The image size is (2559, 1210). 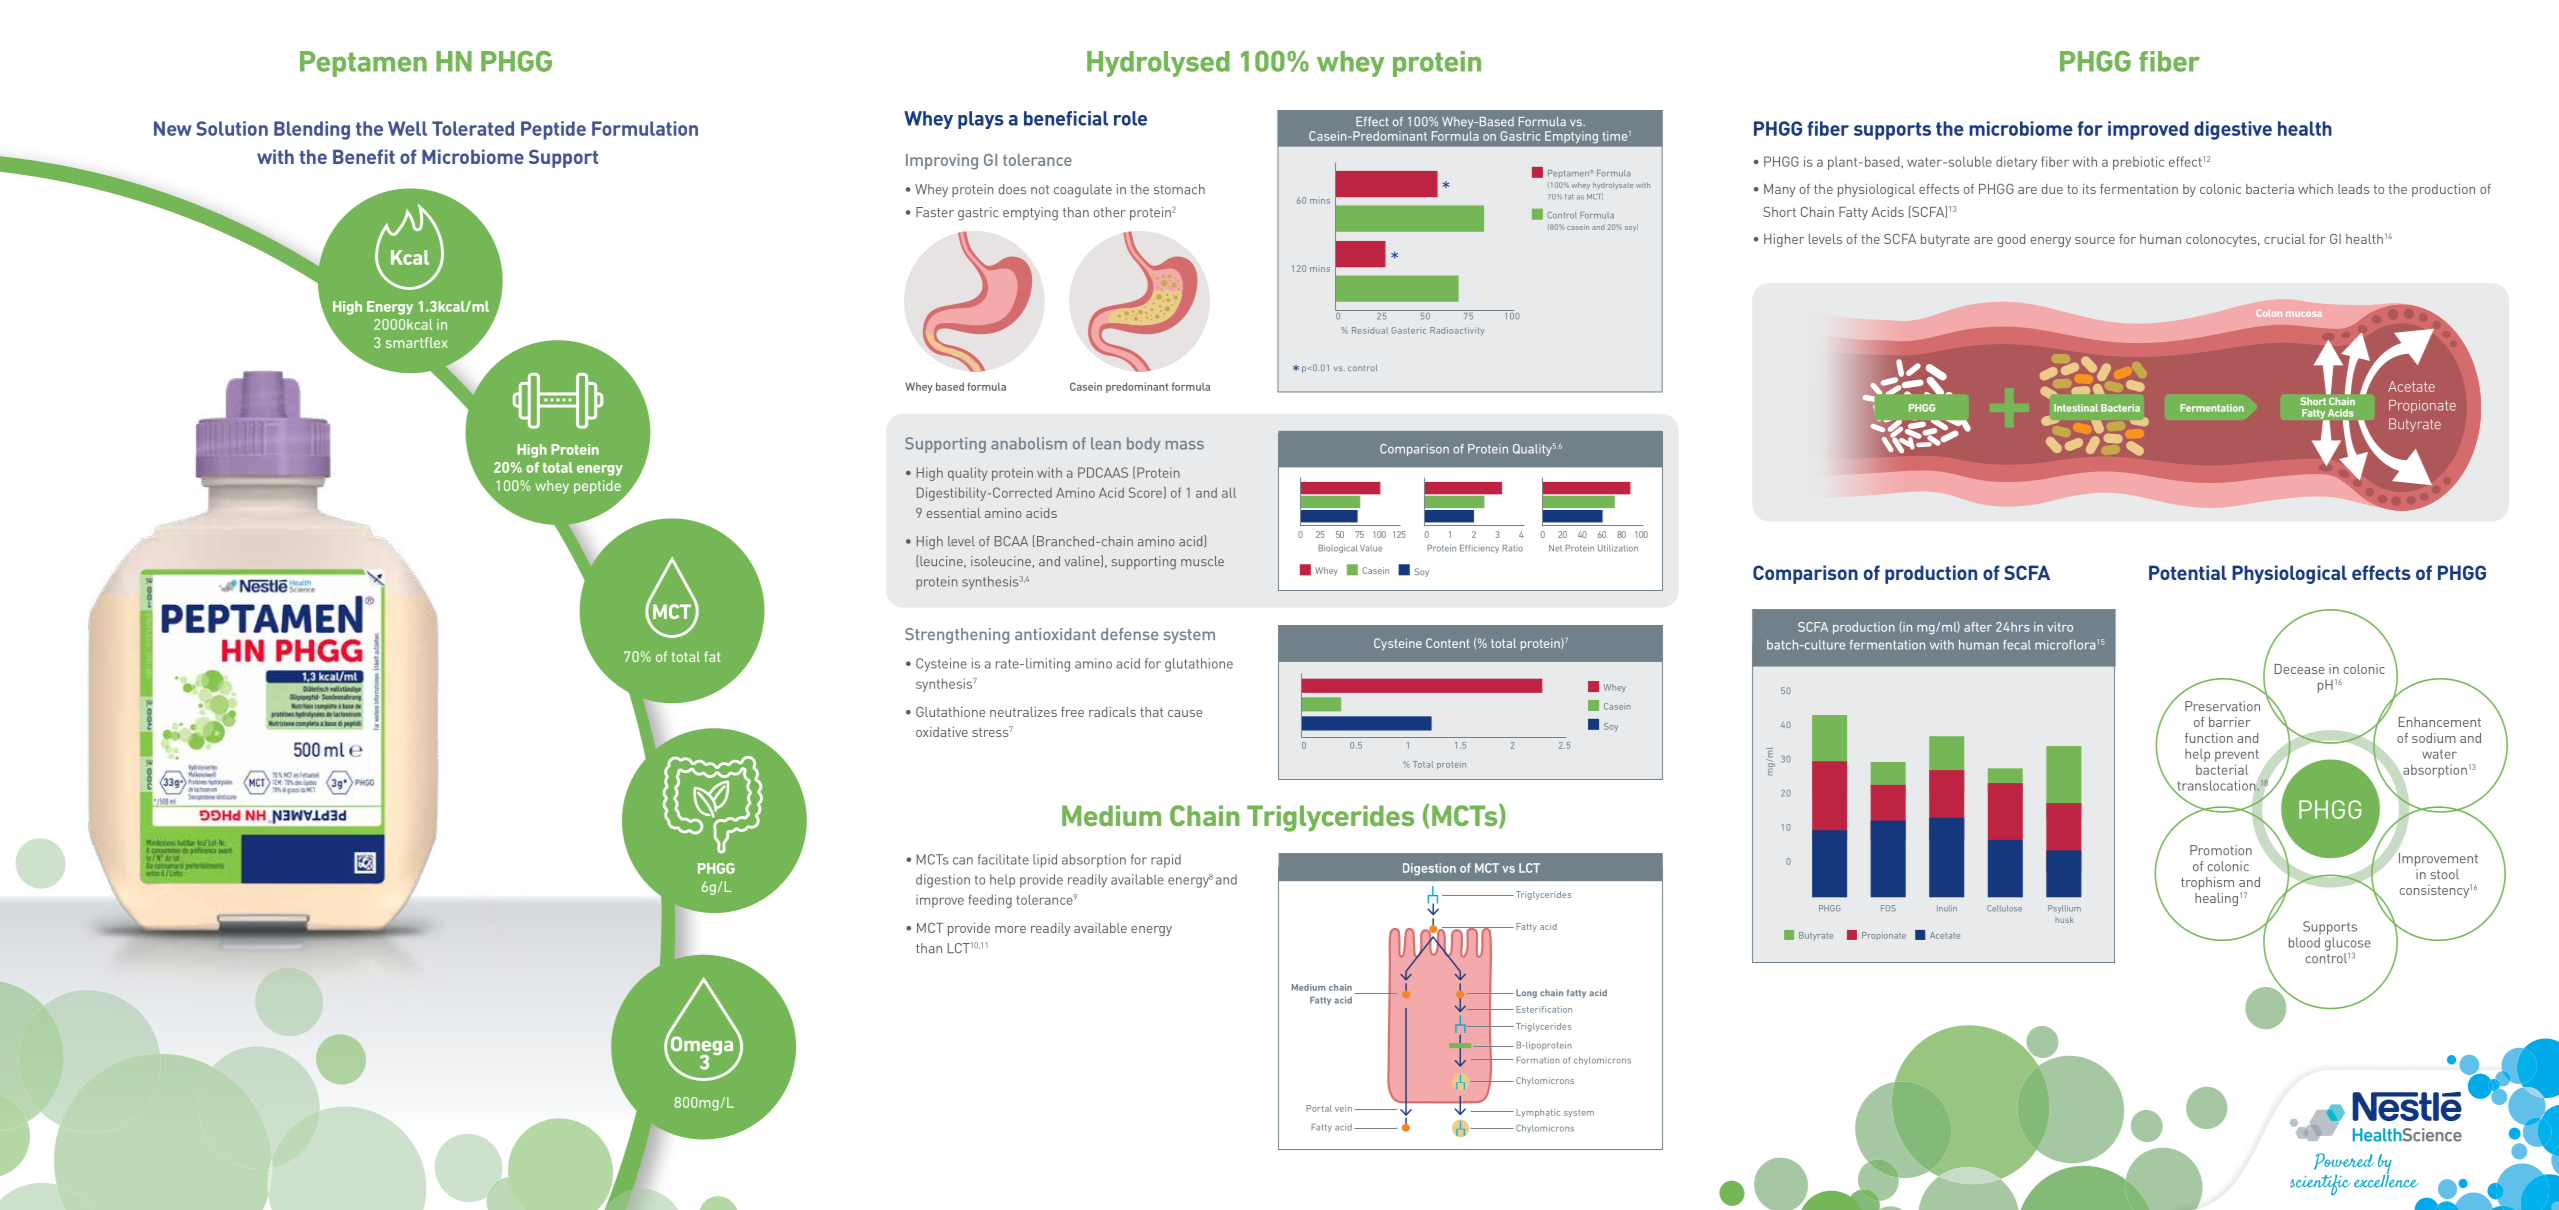 I want to click on Strengthening, so click(x=957, y=636).
